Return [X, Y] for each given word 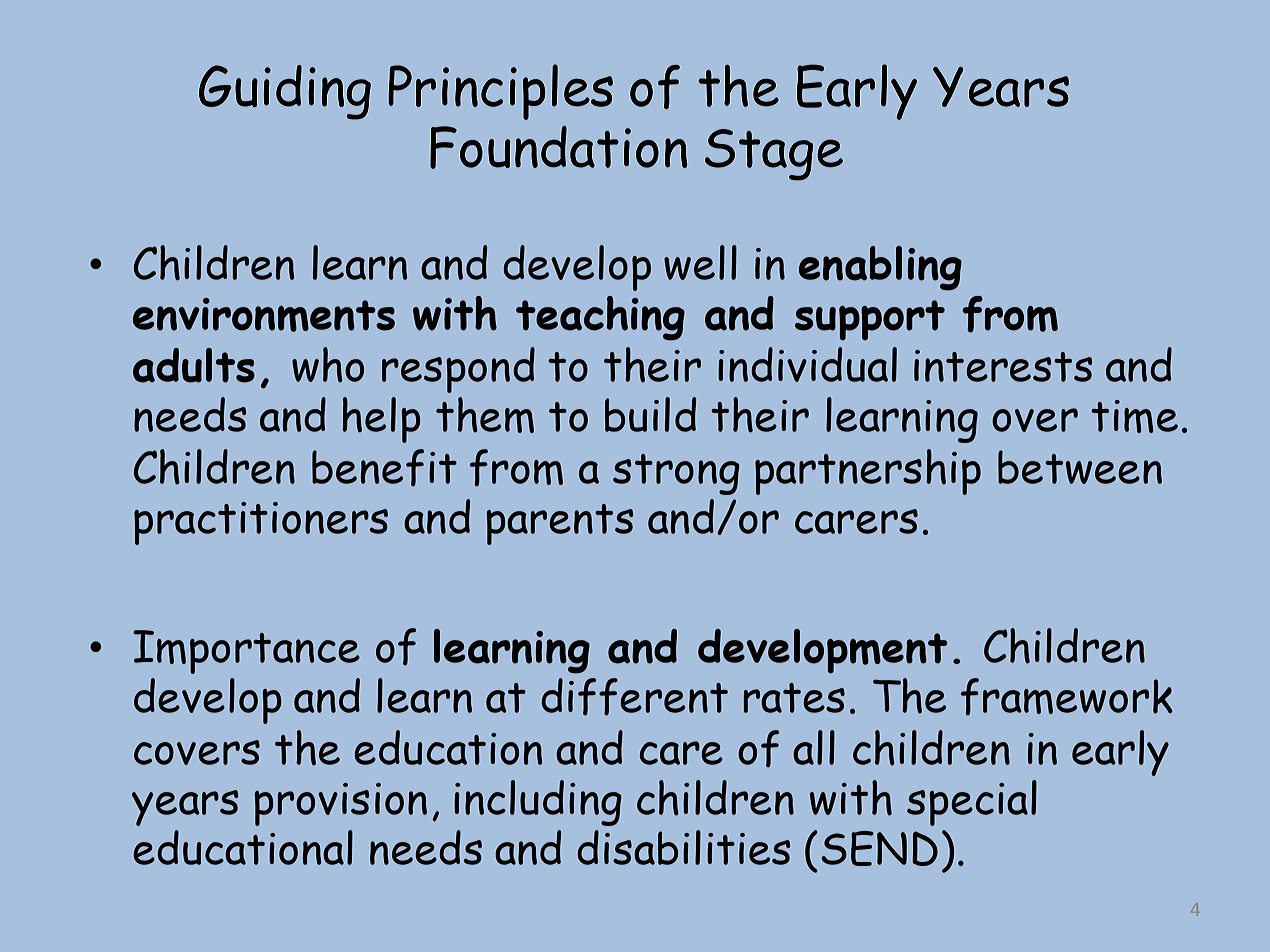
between [1080, 467]
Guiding [285, 92]
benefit [384, 468]
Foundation [558, 147]
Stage [774, 155]
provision [340, 804]
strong [676, 474]
